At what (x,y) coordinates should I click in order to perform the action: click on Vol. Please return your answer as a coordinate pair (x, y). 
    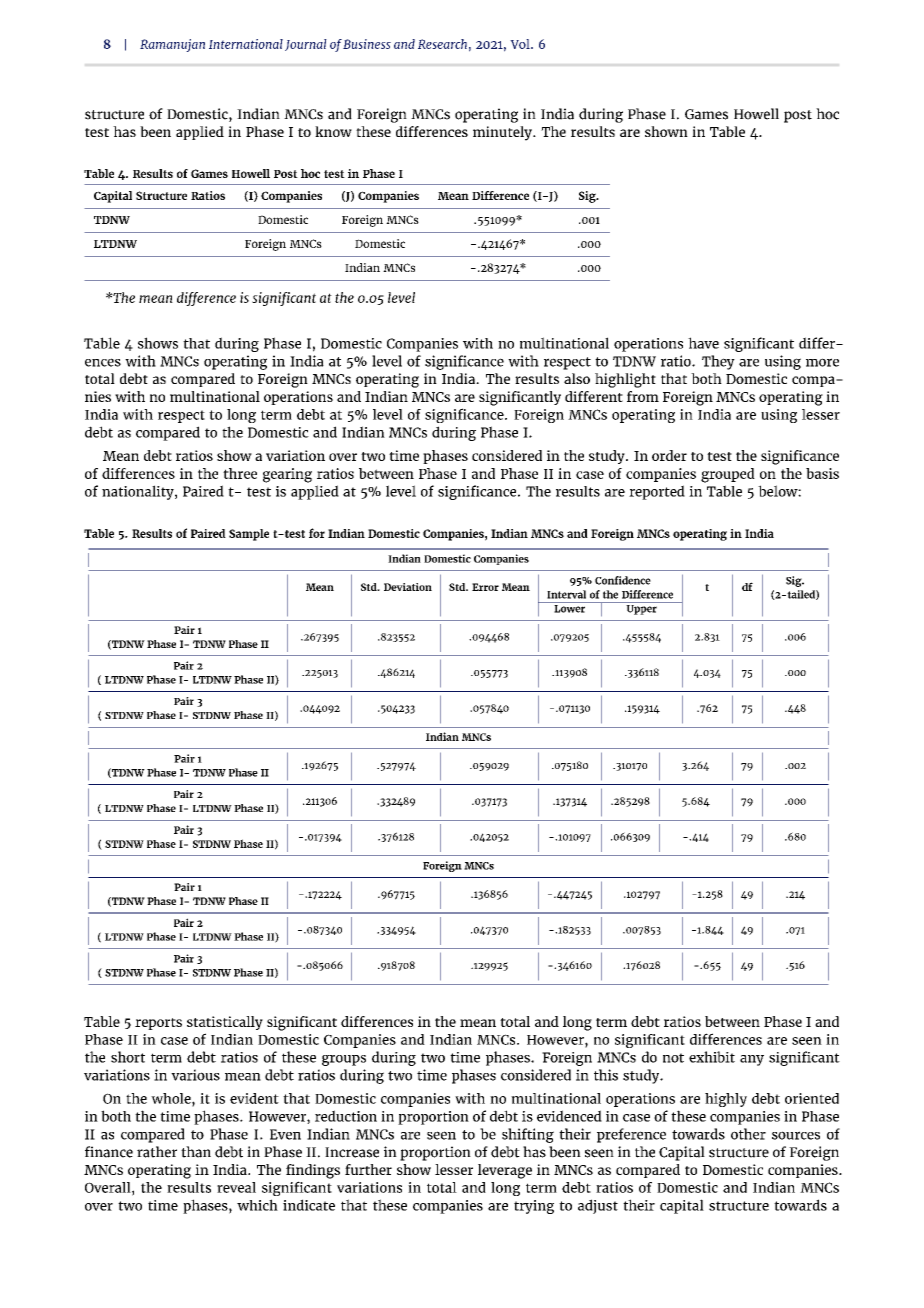
    Looking at the image, I should click on (521, 44).
